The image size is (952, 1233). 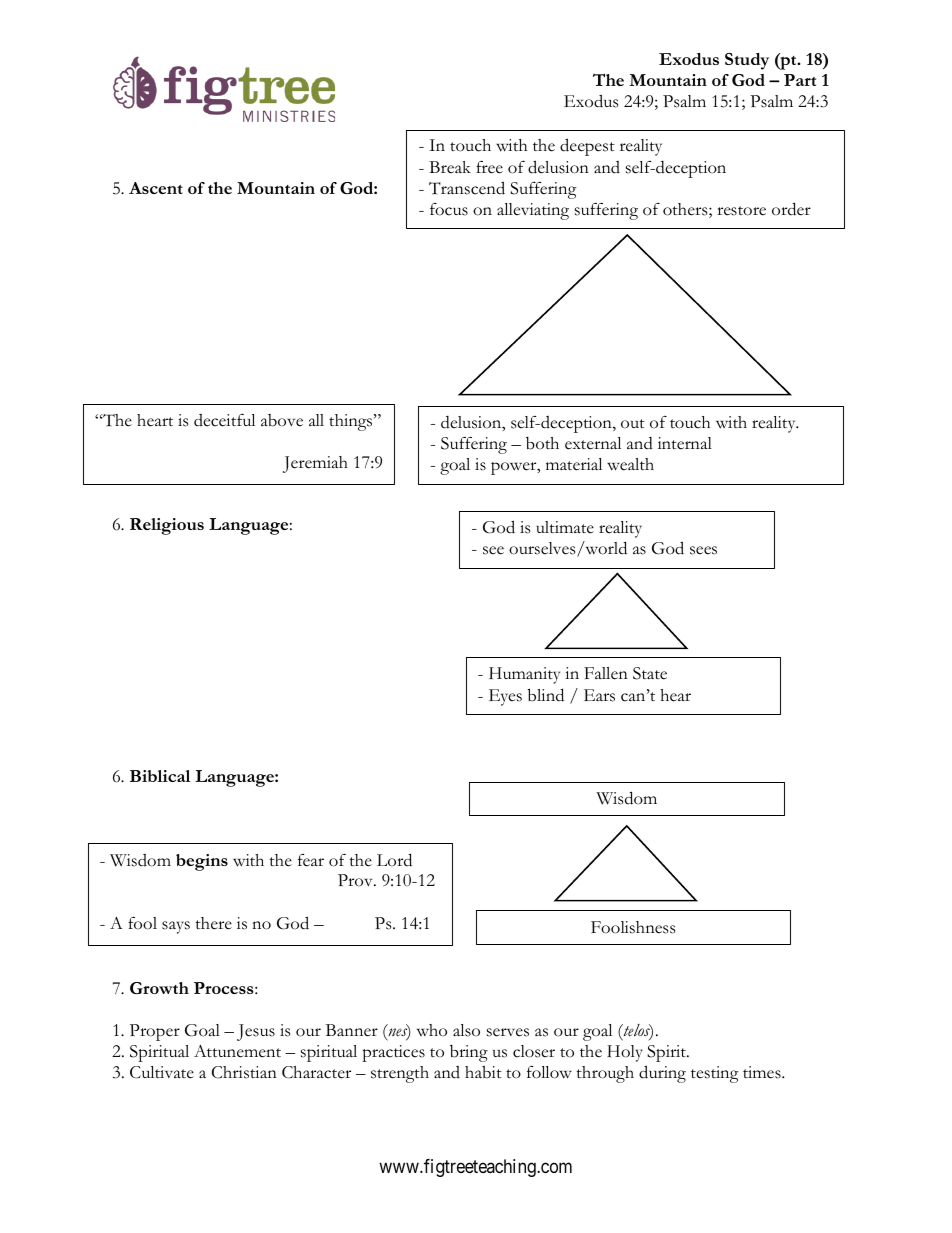 What do you see at coordinates (685, 443) in the page?
I see `internal` at bounding box center [685, 443].
